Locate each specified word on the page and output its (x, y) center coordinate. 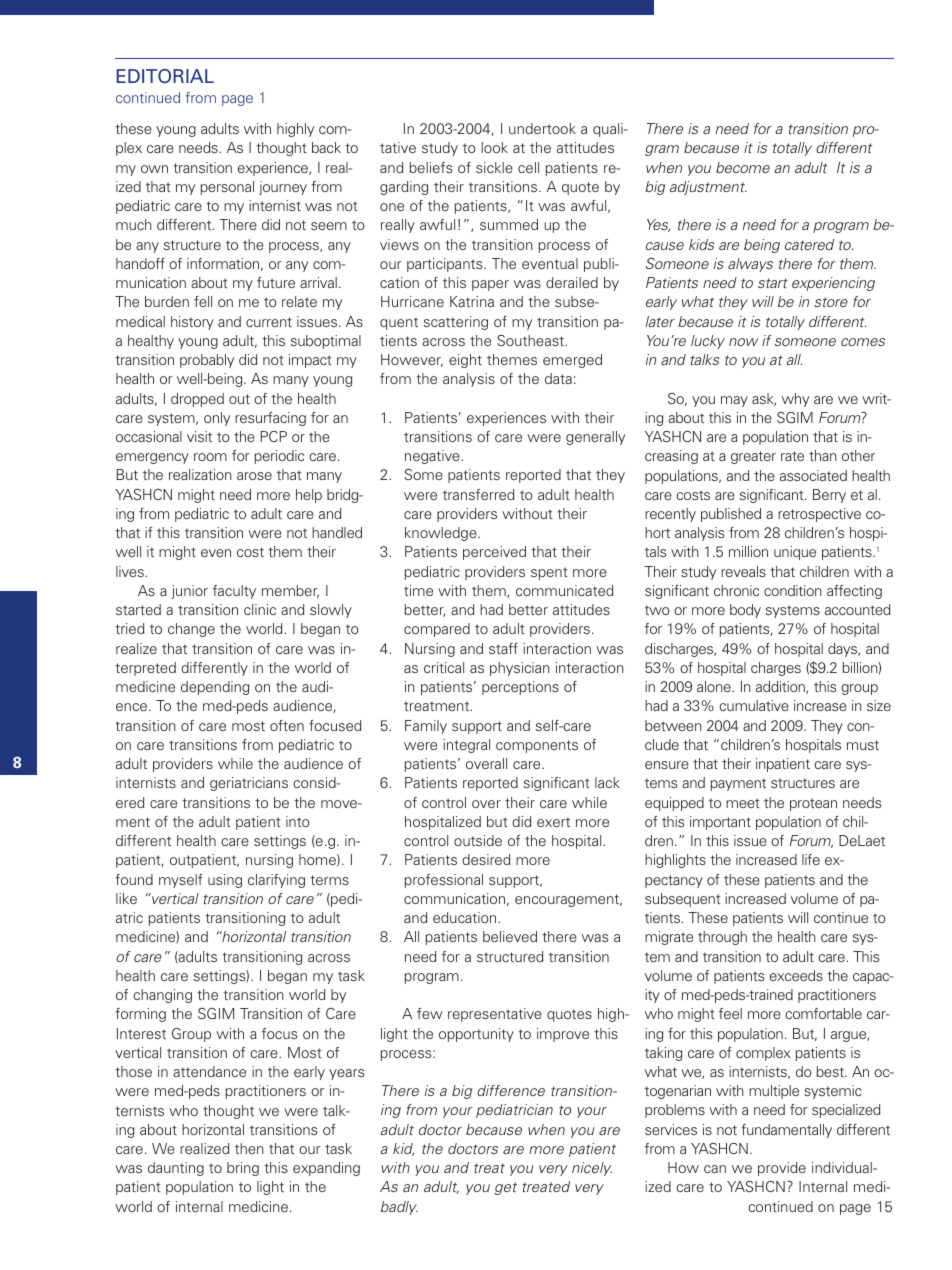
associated (813, 475)
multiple (774, 1092)
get (506, 1188)
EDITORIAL (165, 76)
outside (478, 840)
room (210, 457)
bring (243, 1169)
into (298, 821)
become (743, 167)
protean (813, 804)
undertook (542, 128)
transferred (478, 494)
